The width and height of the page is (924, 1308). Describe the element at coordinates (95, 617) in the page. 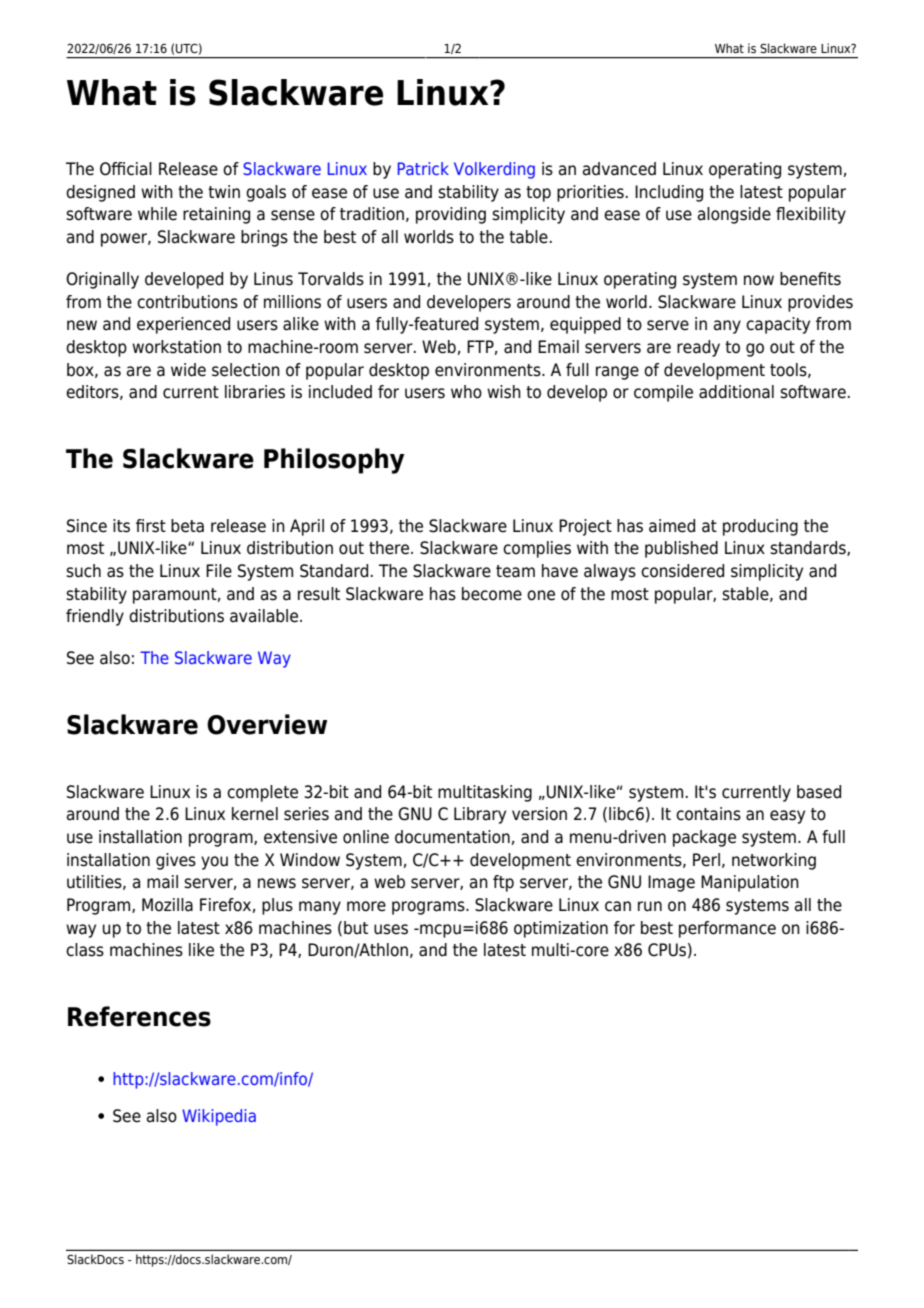

I see `friendly` at that location.
